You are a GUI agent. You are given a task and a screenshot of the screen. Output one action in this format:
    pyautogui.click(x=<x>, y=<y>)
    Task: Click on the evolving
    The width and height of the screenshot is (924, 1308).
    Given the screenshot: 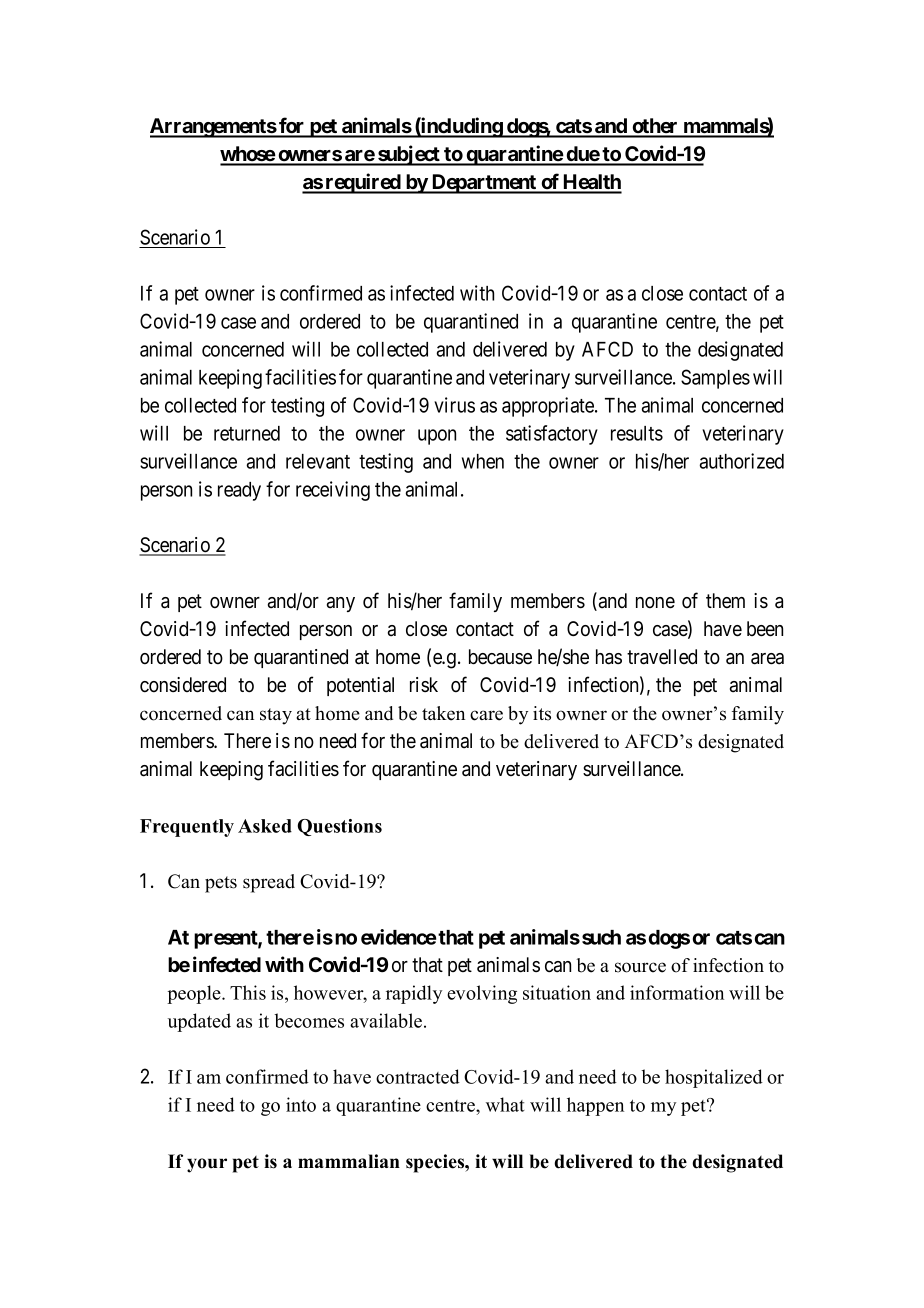 What is the action you would take?
    pyautogui.click(x=482, y=994)
